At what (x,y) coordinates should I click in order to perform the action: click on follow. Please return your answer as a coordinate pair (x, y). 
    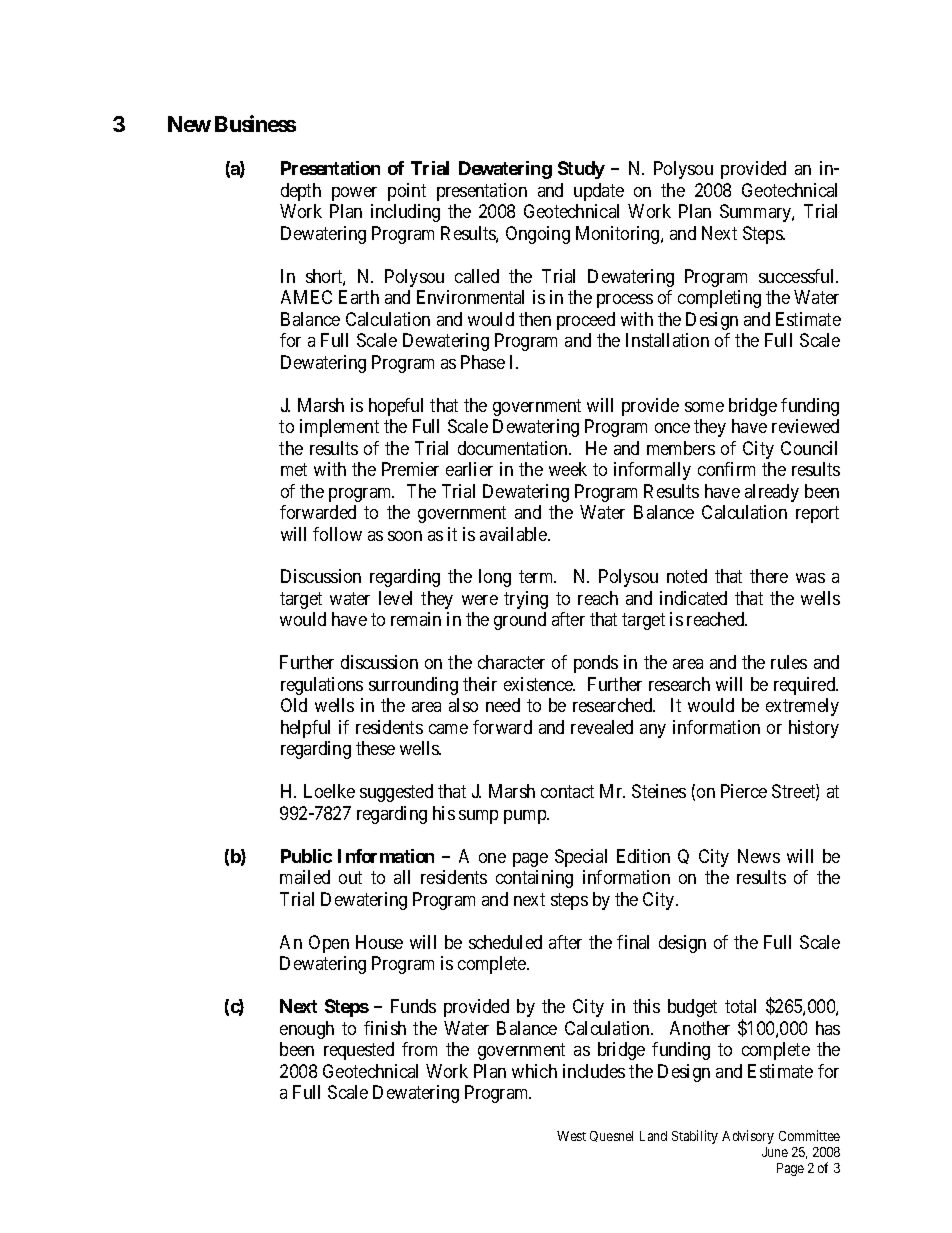
    Looking at the image, I should click on (337, 534).
